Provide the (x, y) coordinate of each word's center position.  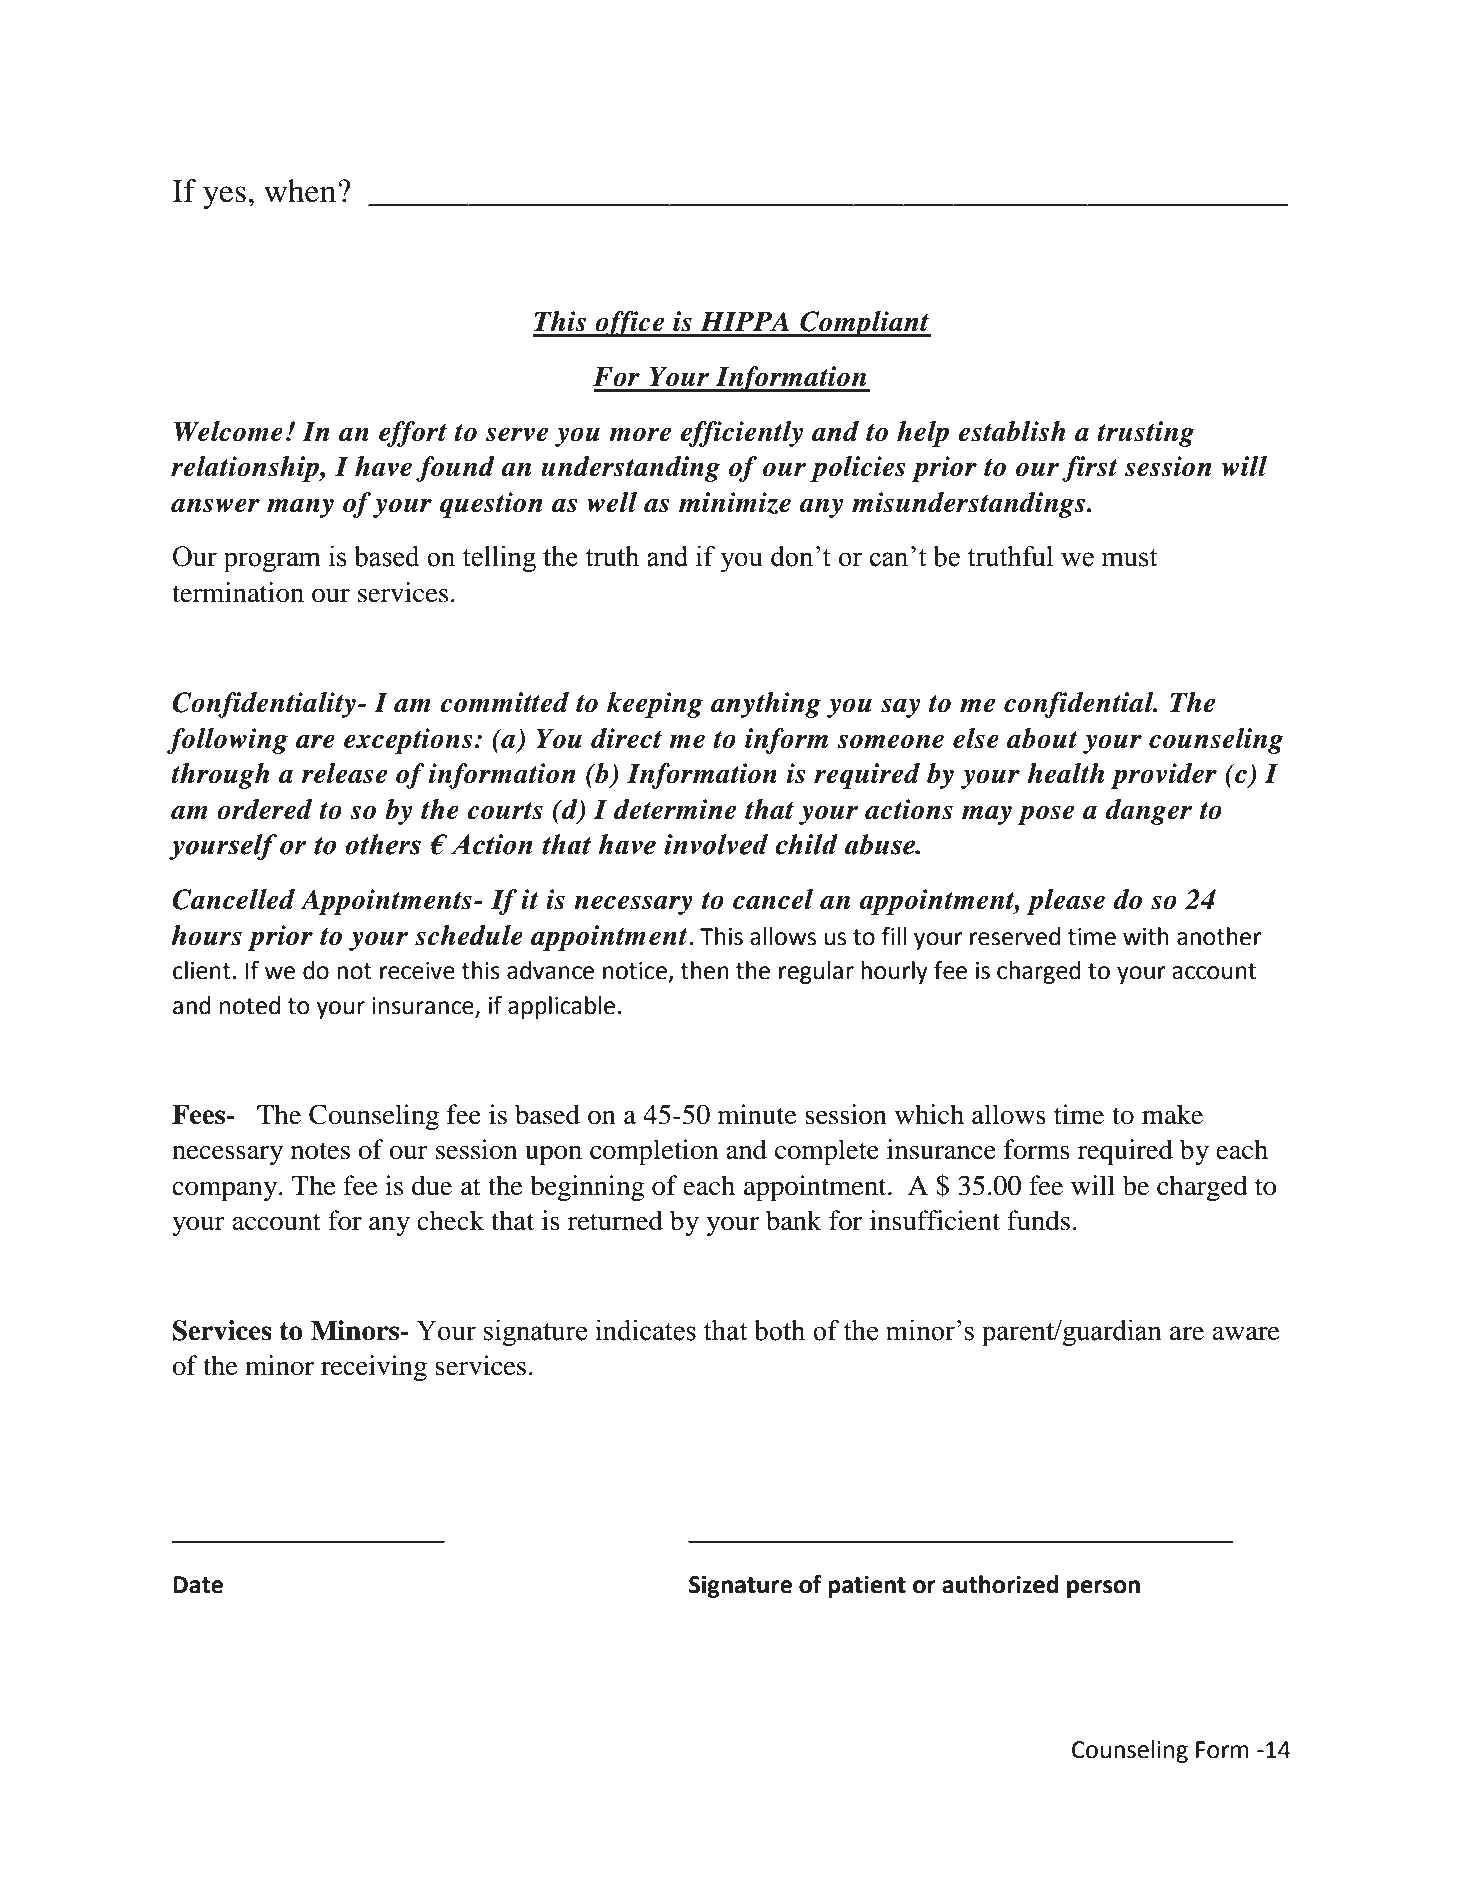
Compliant (864, 324)
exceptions (408, 741)
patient (867, 1586)
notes (320, 1151)
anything (766, 705)
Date (198, 1585)
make (1172, 1114)
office (630, 324)
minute (757, 1114)
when (301, 191)
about (1042, 738)
